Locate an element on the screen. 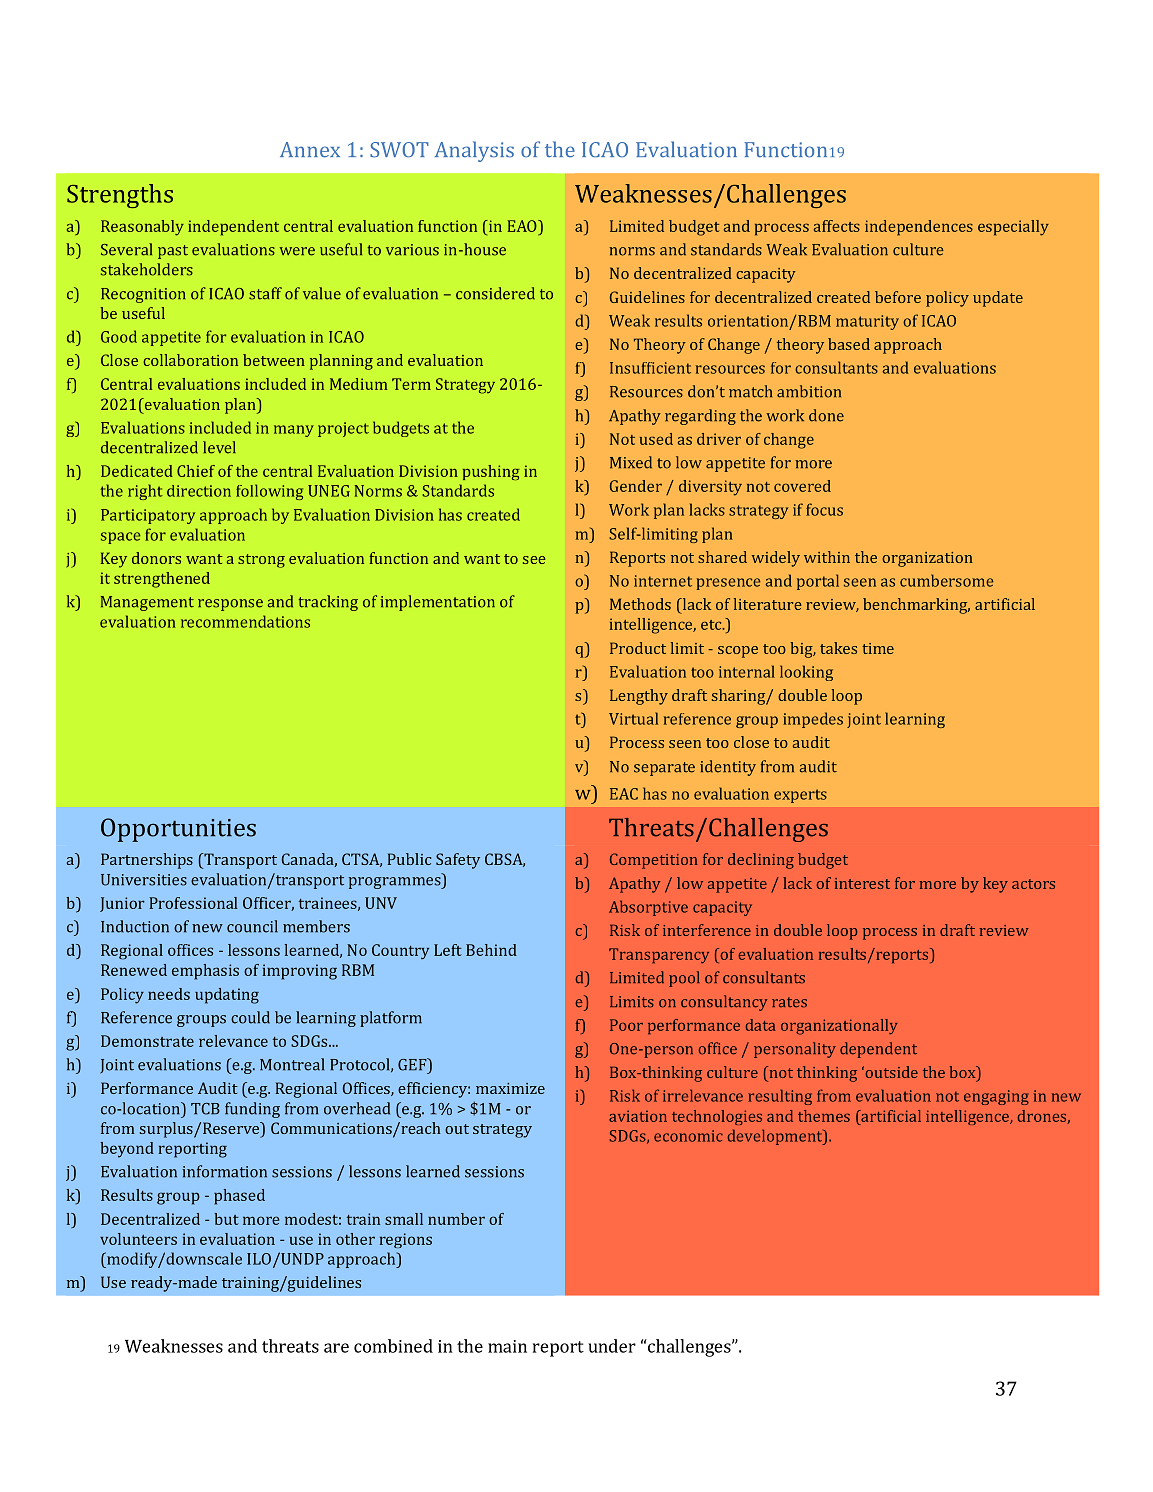  Absorptive is located at coordinates (648, 908).
